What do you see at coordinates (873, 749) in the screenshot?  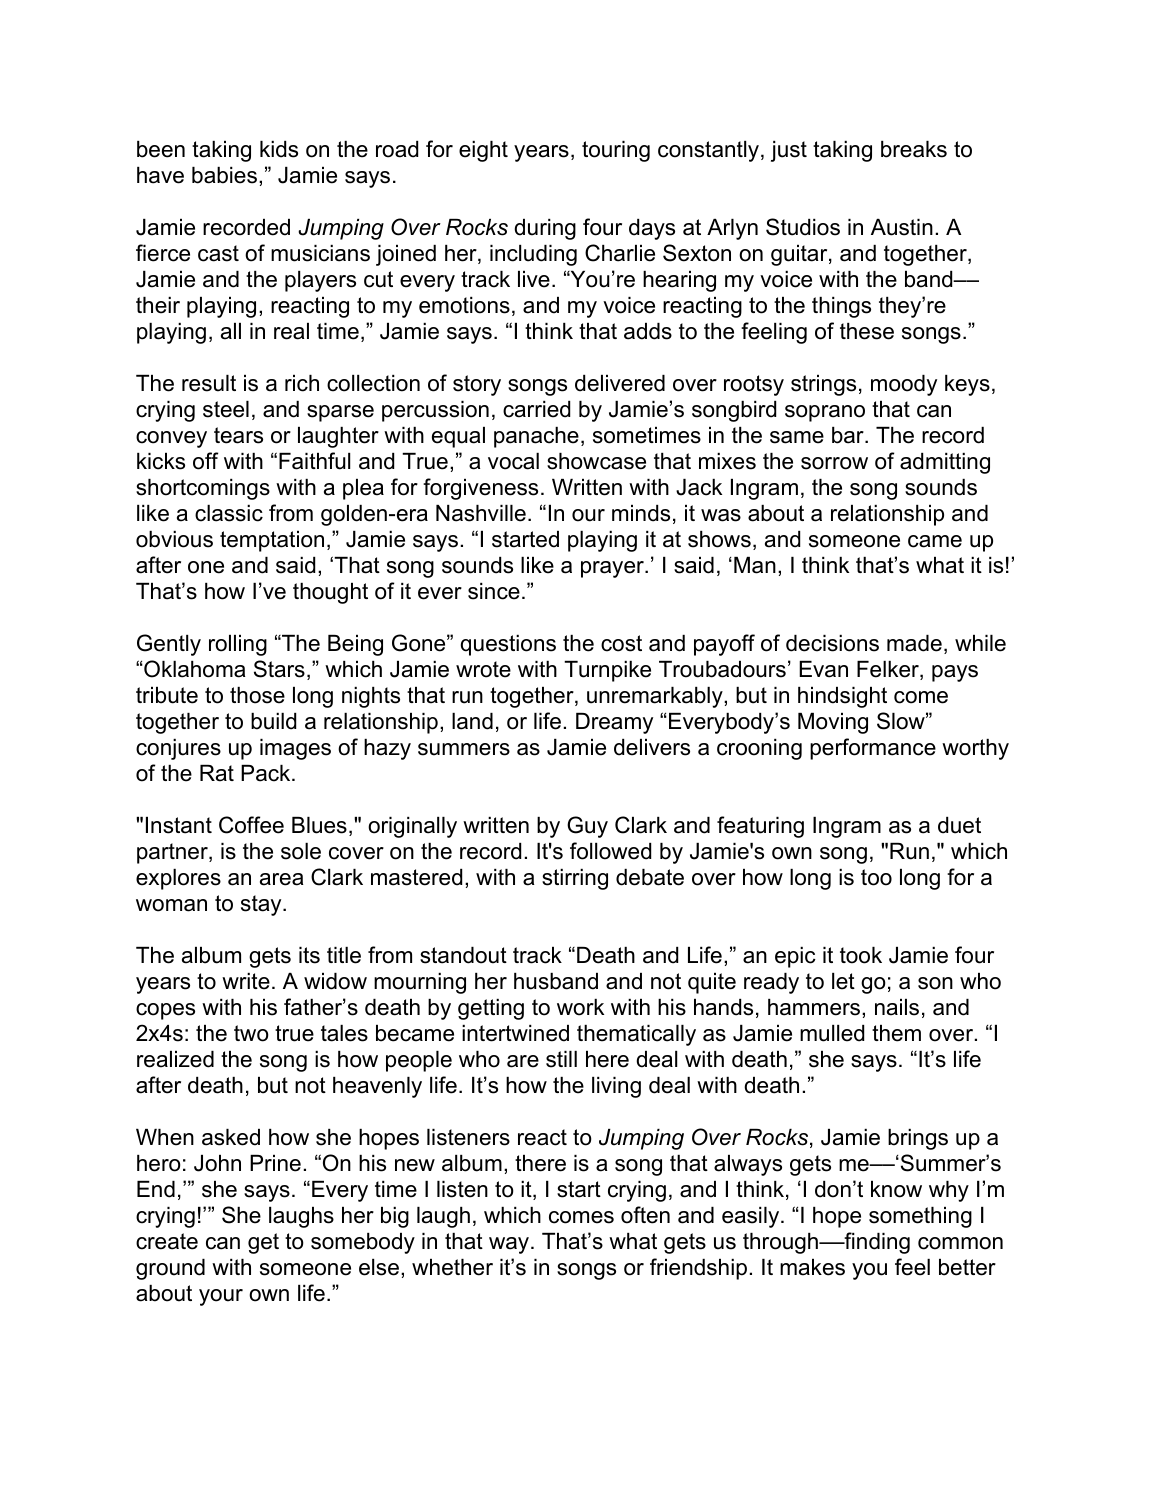 I see `performance` at bounding box center [873, 749].
